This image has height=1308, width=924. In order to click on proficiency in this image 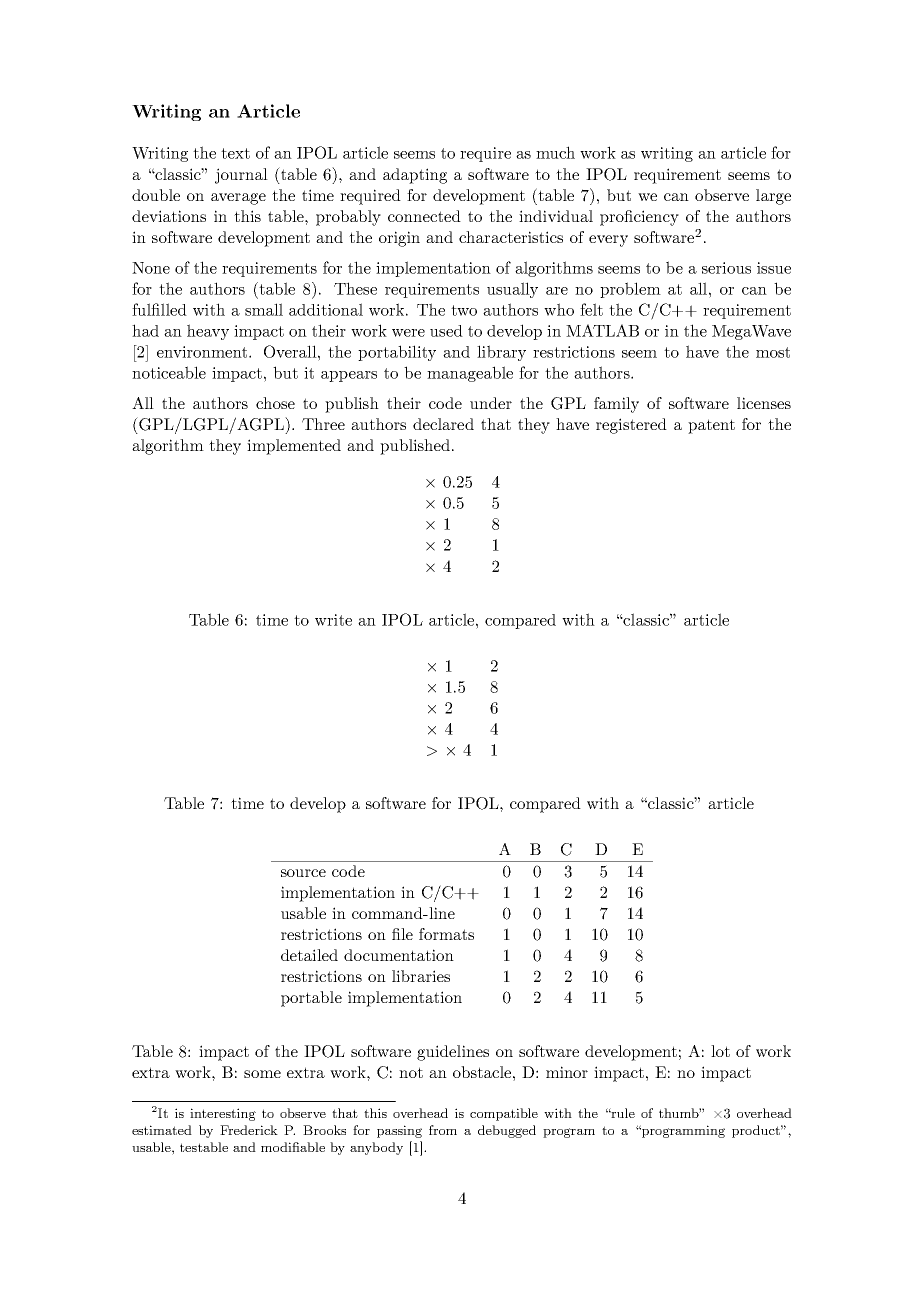, I will do `click(639, 218)`.
